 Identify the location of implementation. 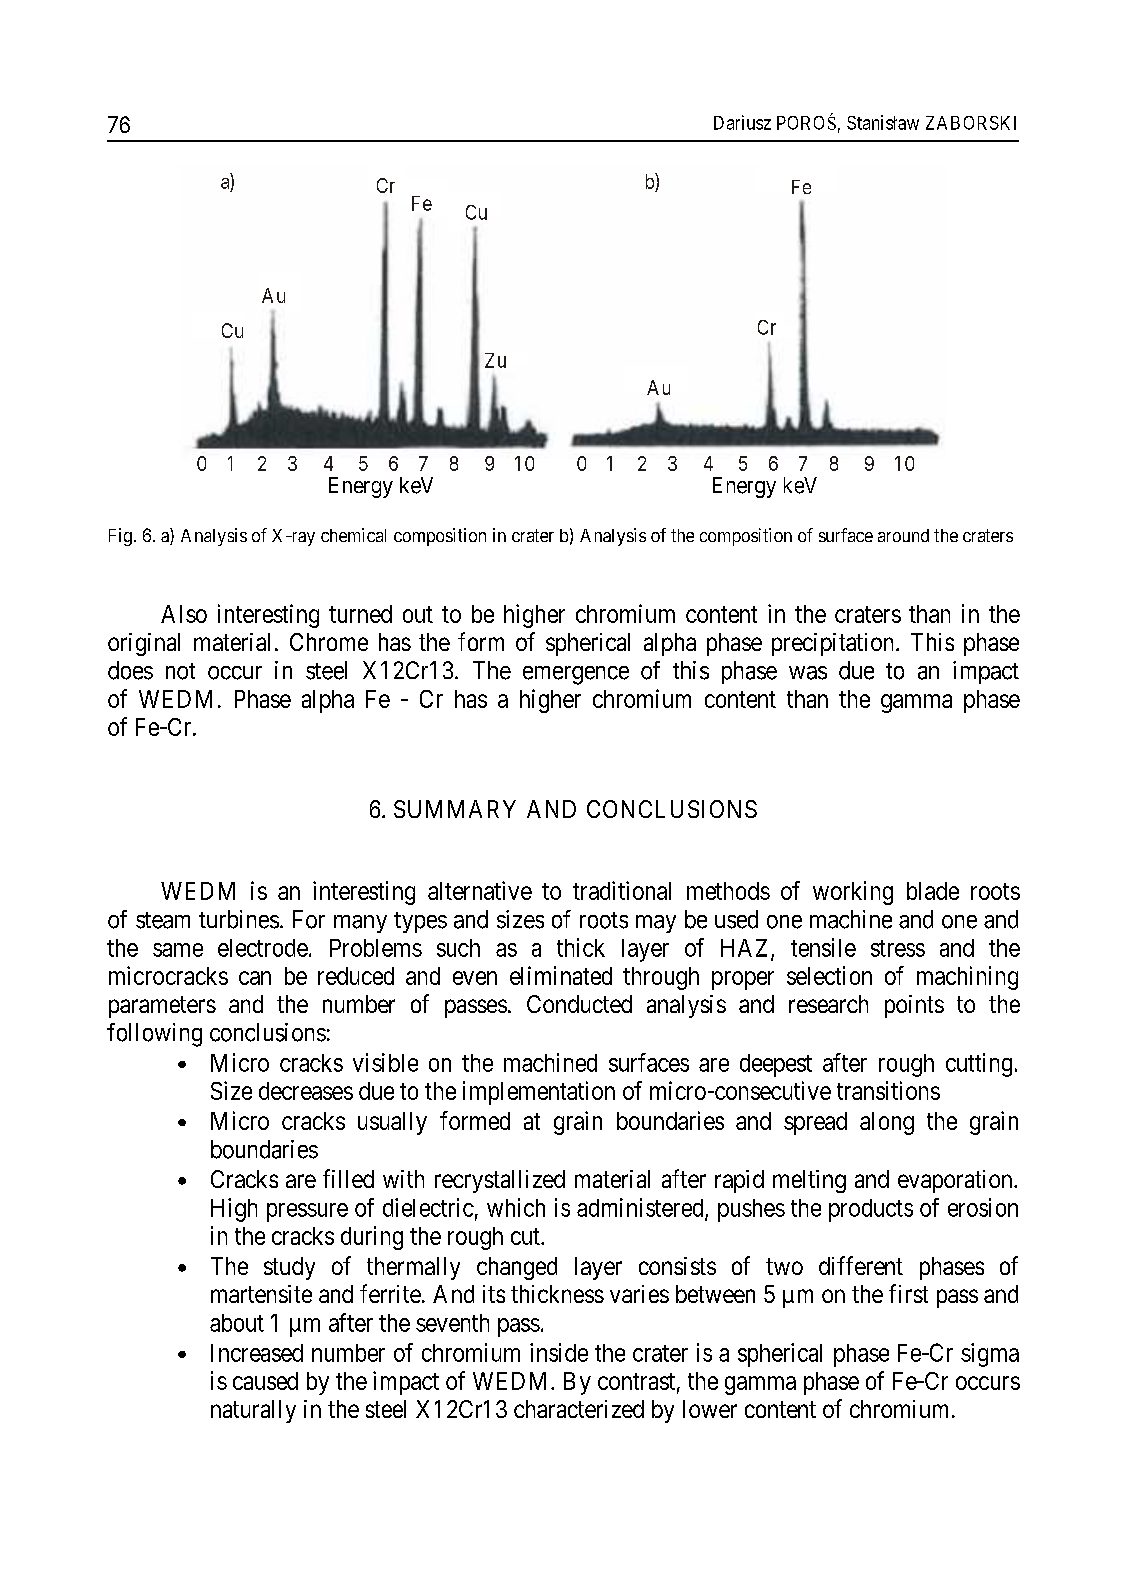
(539, 1093).
